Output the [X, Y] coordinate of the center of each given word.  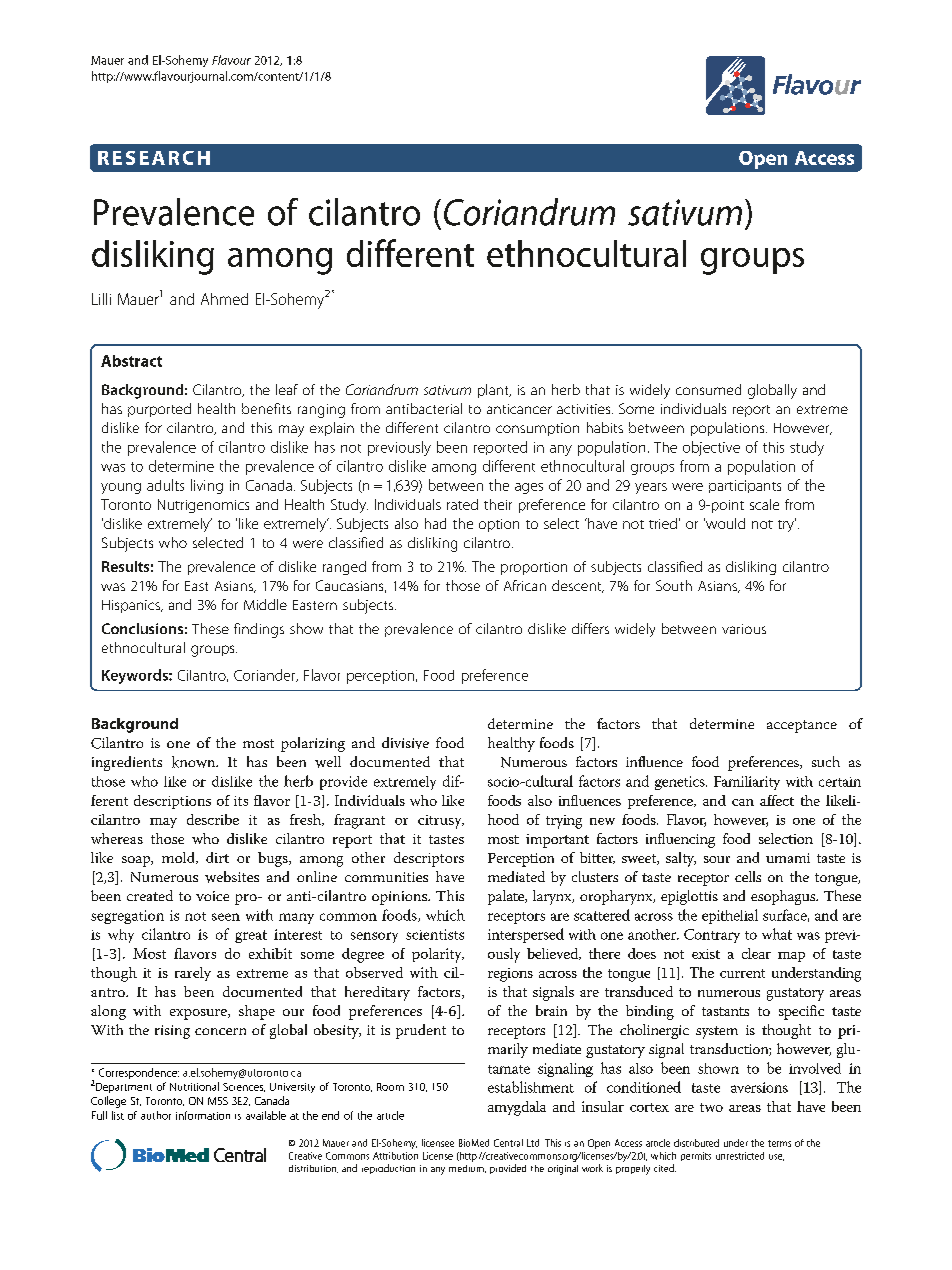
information [203, 1115]
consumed [708, 389]
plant [494, 391]
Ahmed [224, 299]
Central [508, 1143]
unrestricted [740, 1156]
